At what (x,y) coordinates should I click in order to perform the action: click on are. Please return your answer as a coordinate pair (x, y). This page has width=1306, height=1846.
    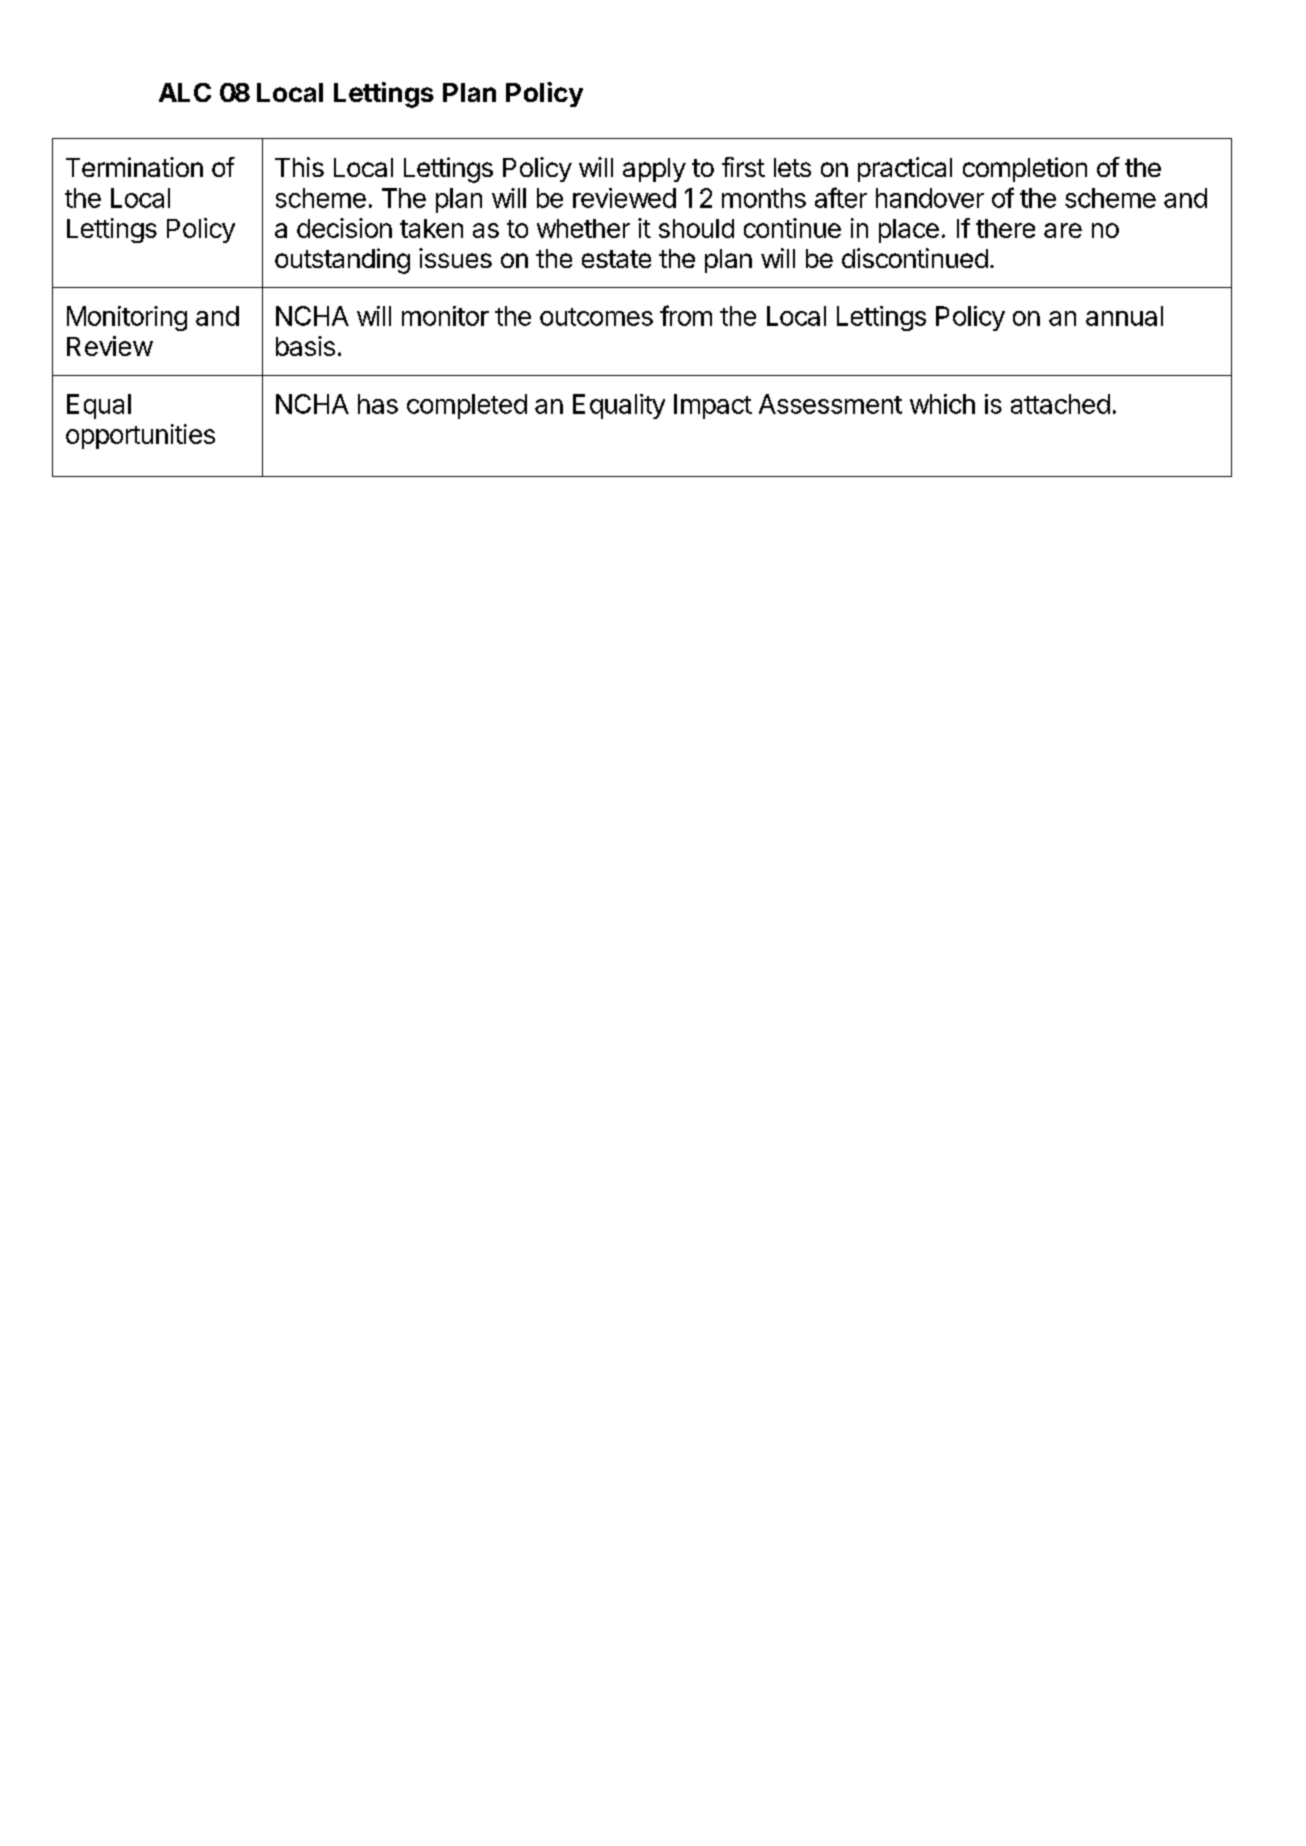
    Looking at the image, I should click on (1063, 230).
